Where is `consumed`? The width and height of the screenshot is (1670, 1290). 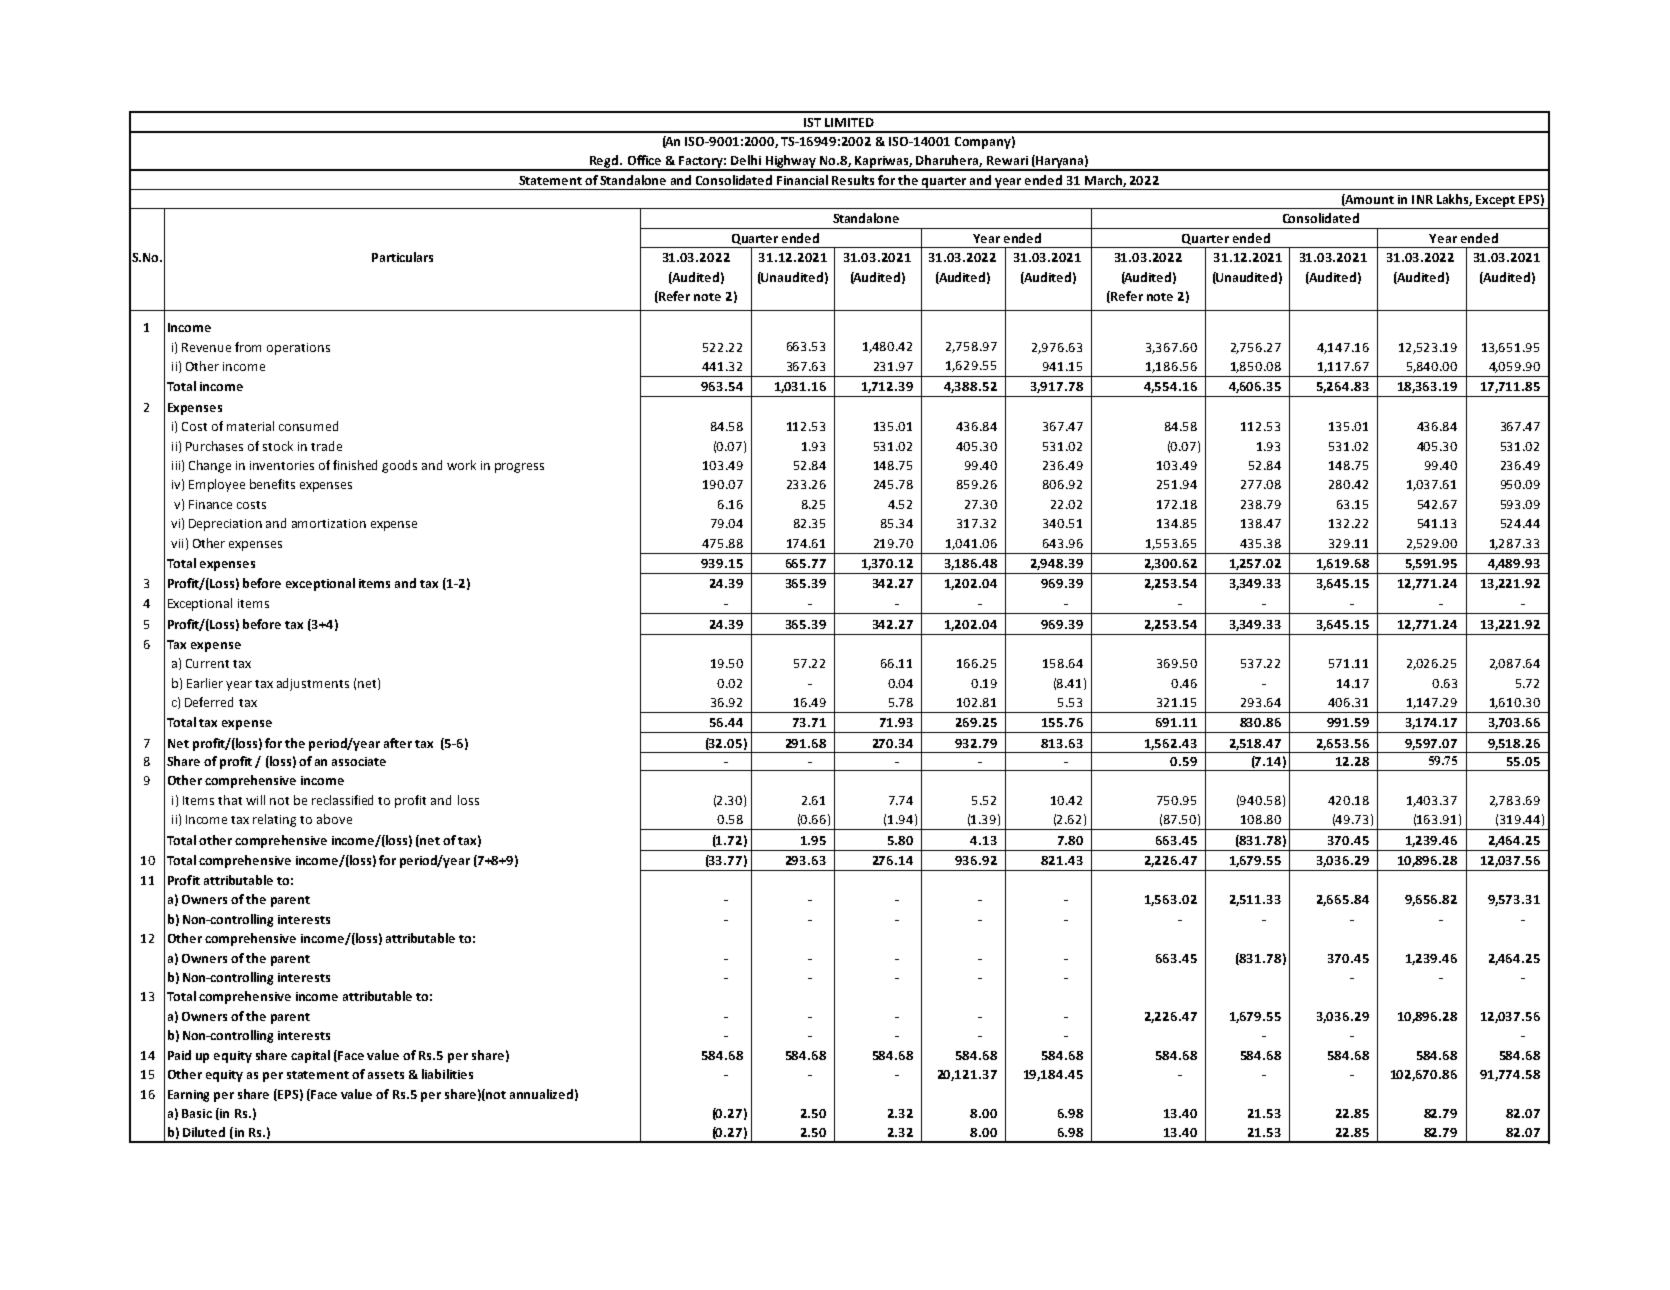
consumed is located at coordinates (308, 426).
